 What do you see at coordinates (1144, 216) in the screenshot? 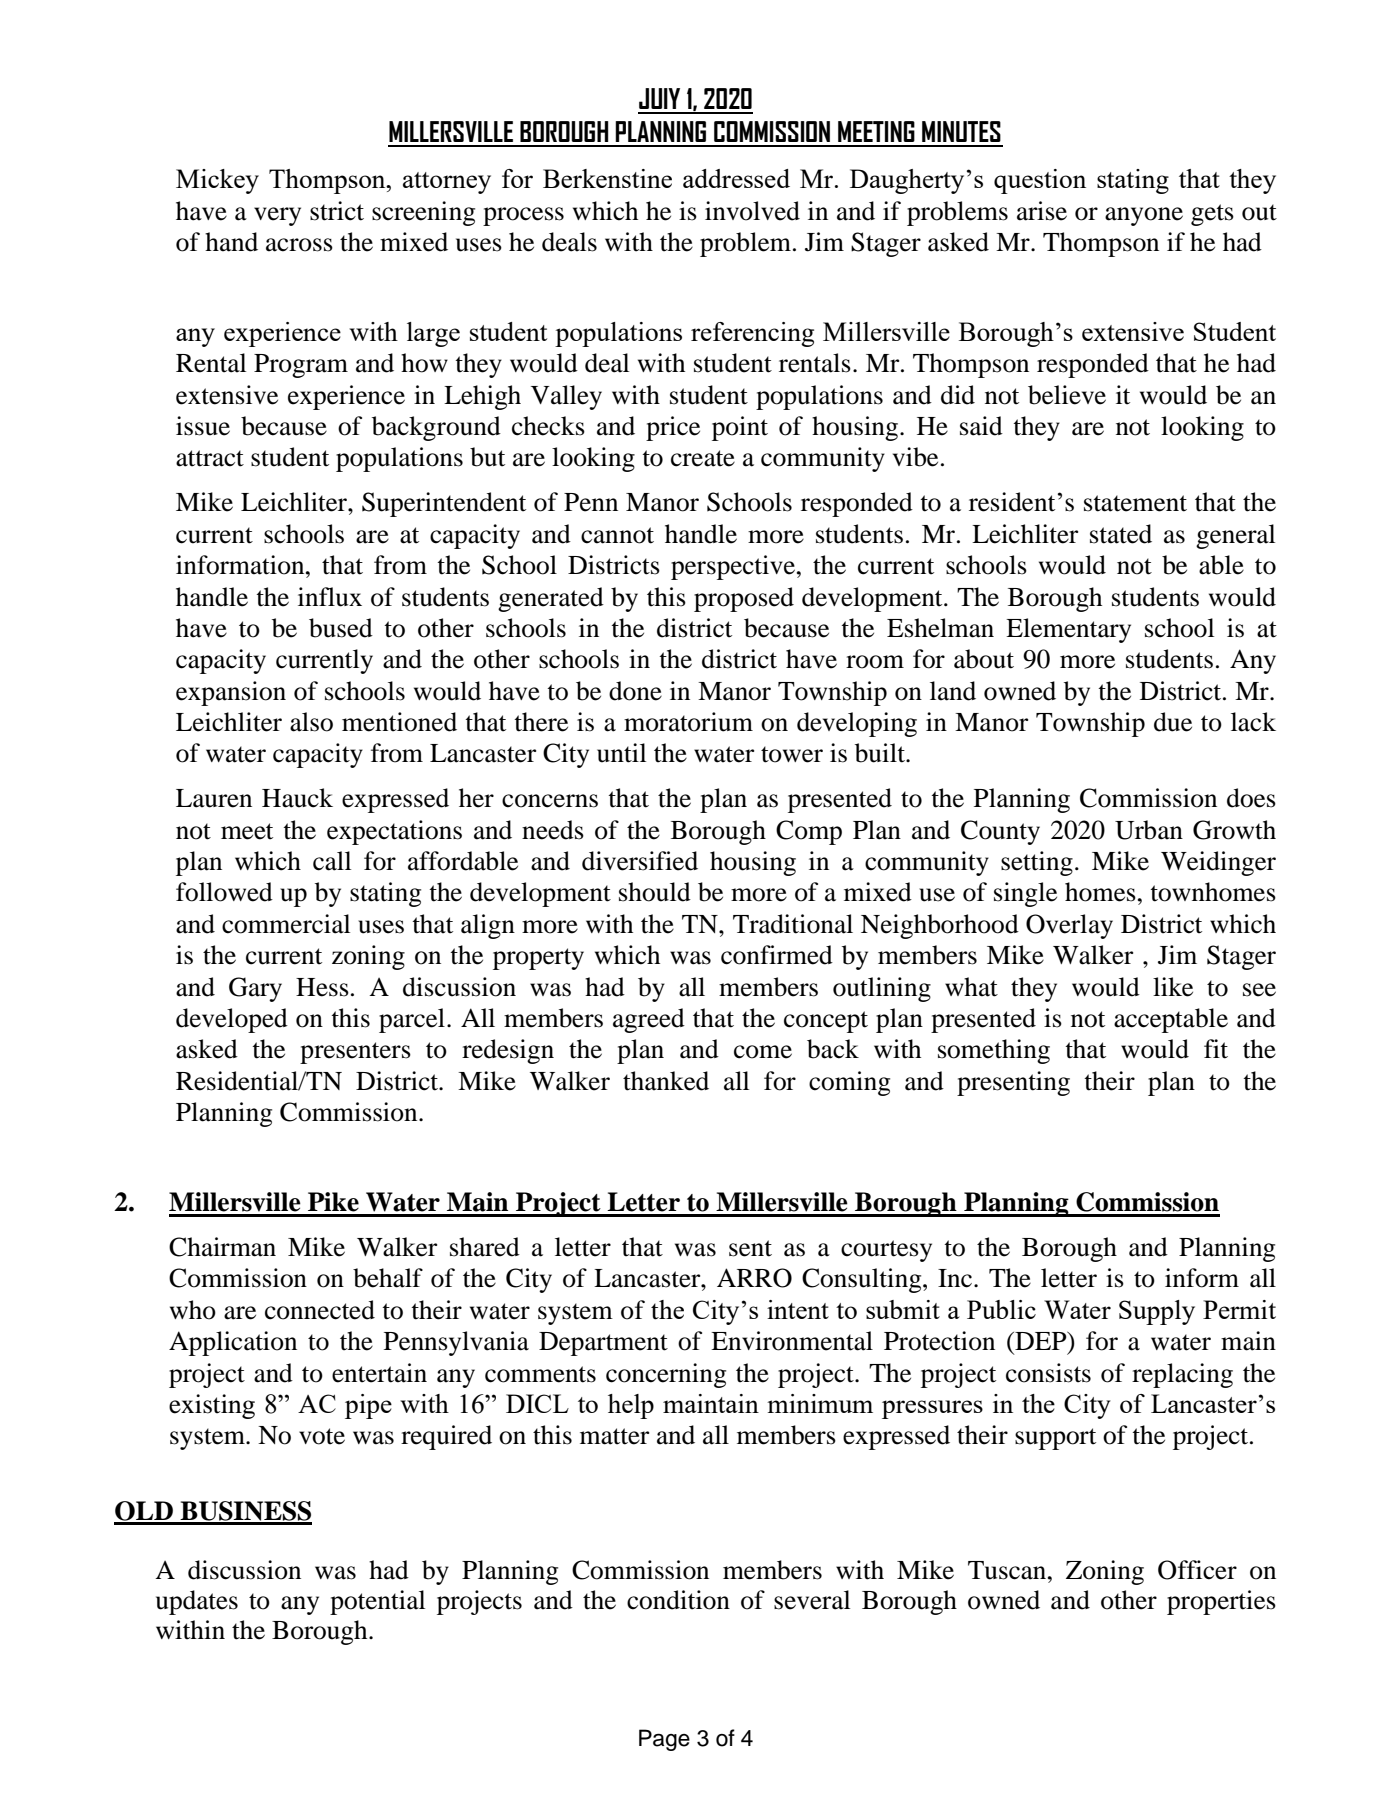
I see `anyone` at bounding box center [1144, 216].
